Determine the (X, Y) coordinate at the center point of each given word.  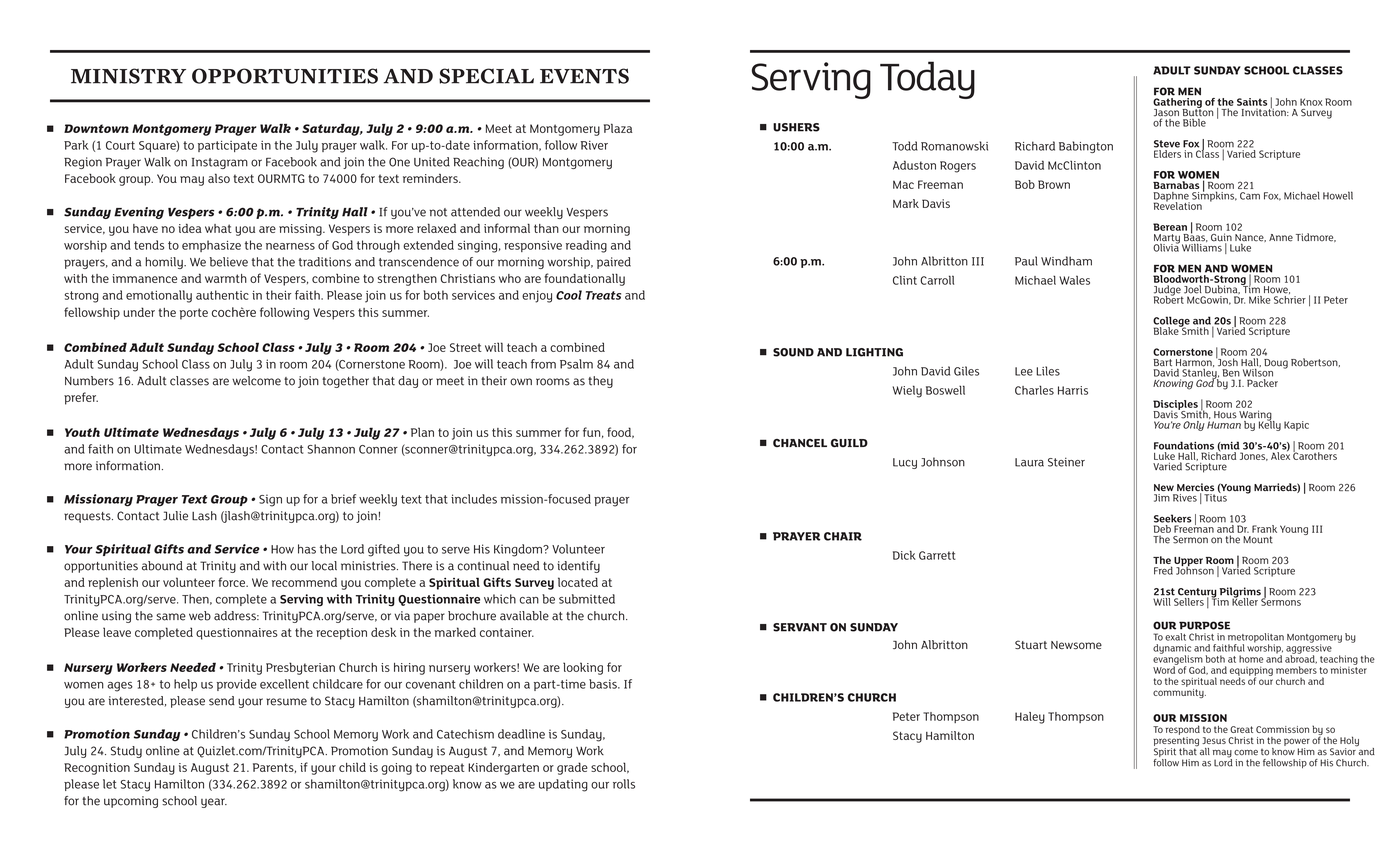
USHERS (796, 127)
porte (194, 314)
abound (162, 566)
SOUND (793, 352)
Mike (1261, 298)
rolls (624, 784)
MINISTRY (128, 76)
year (214, 803)
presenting (1176, 743)
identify (578, 567)
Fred (1163, 570)
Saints (1252, 102)
